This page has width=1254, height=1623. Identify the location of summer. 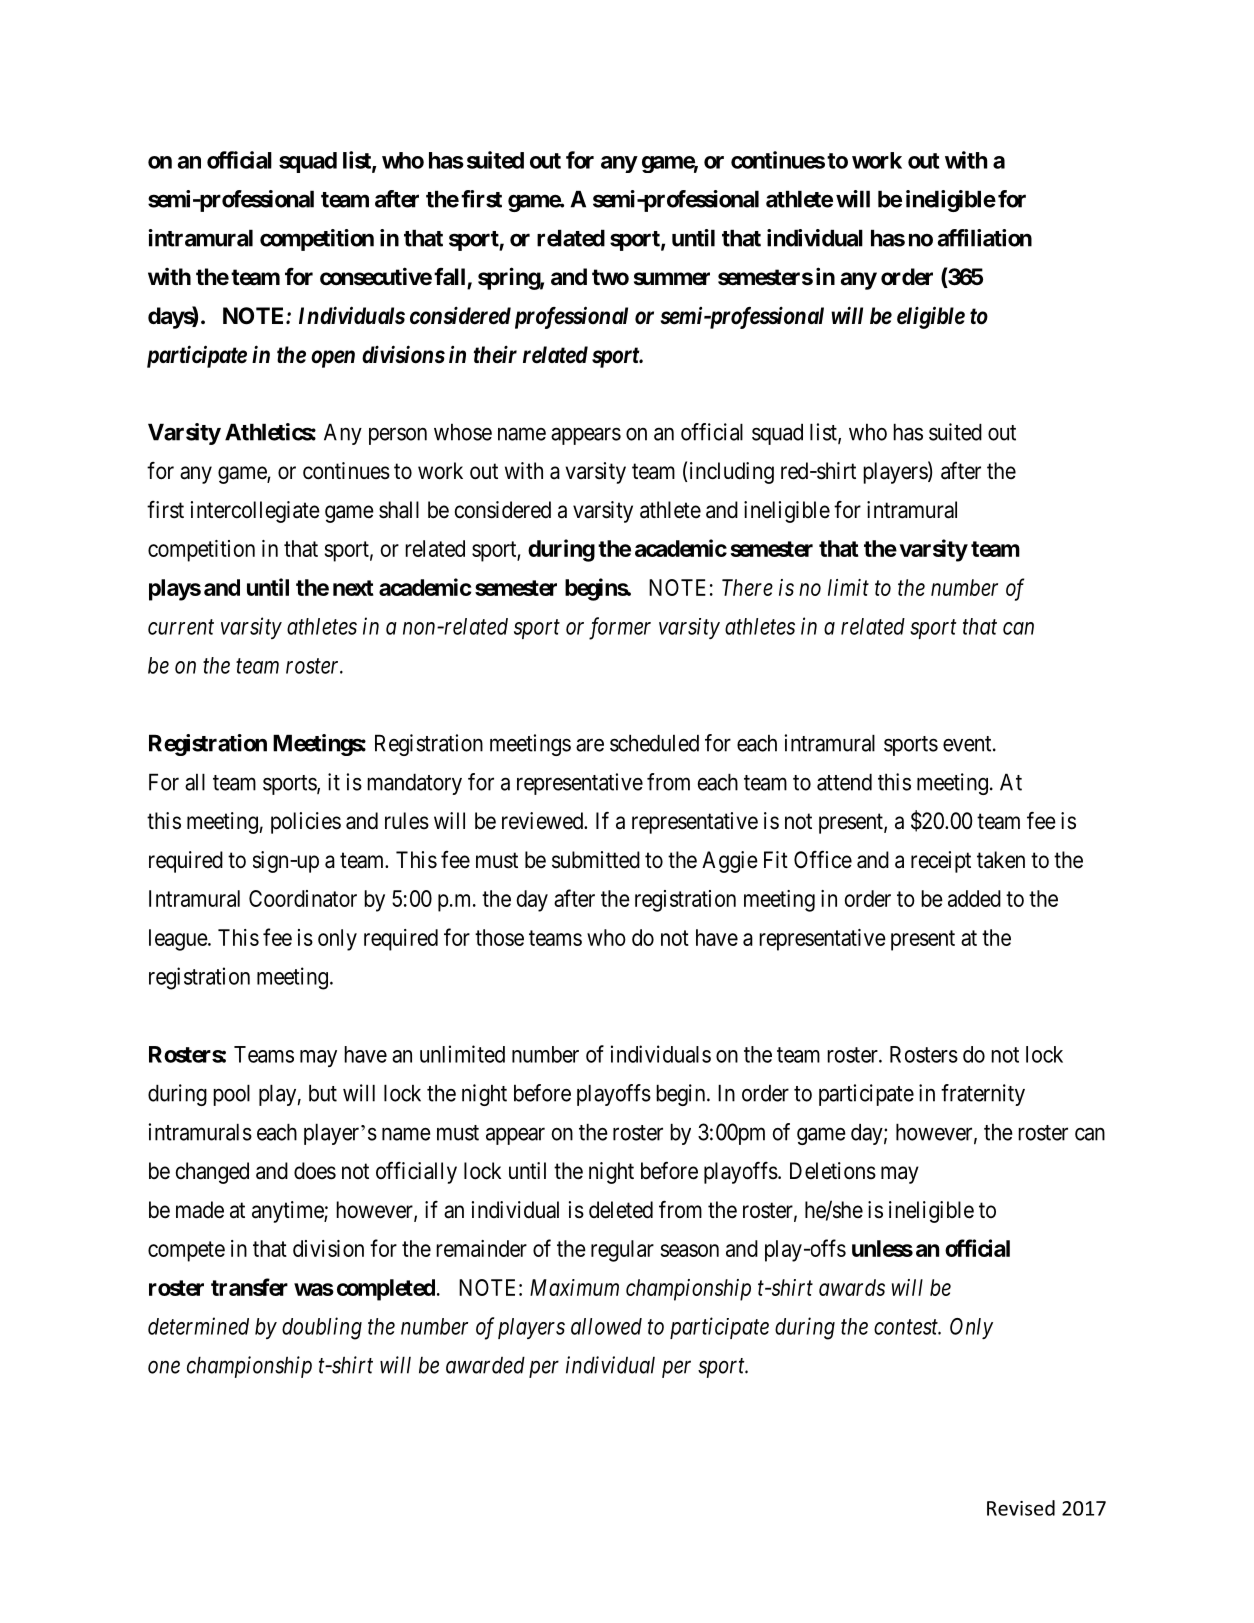
(672, 279).
